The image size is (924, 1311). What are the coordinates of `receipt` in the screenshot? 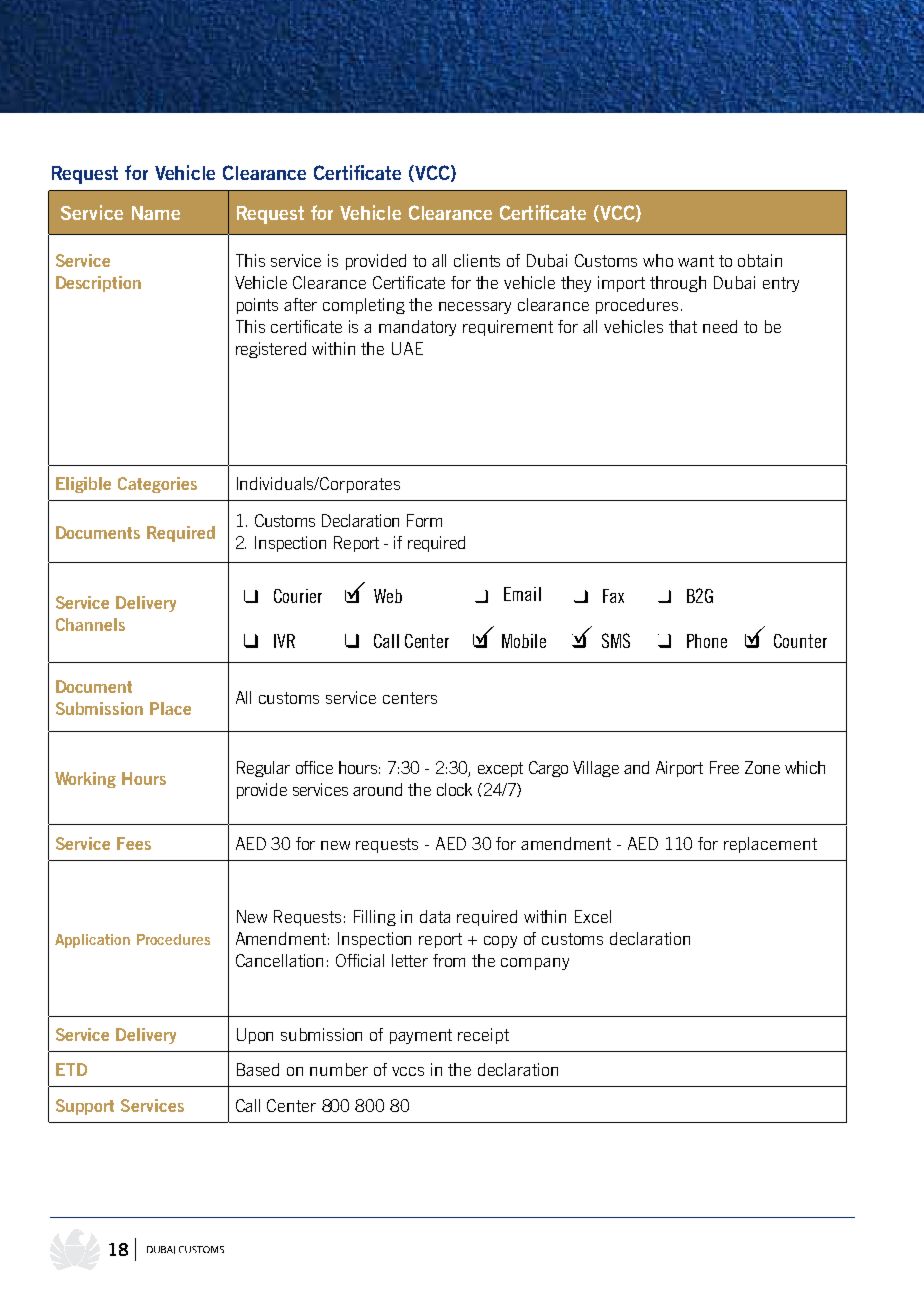 It's located at (483, 1036).
